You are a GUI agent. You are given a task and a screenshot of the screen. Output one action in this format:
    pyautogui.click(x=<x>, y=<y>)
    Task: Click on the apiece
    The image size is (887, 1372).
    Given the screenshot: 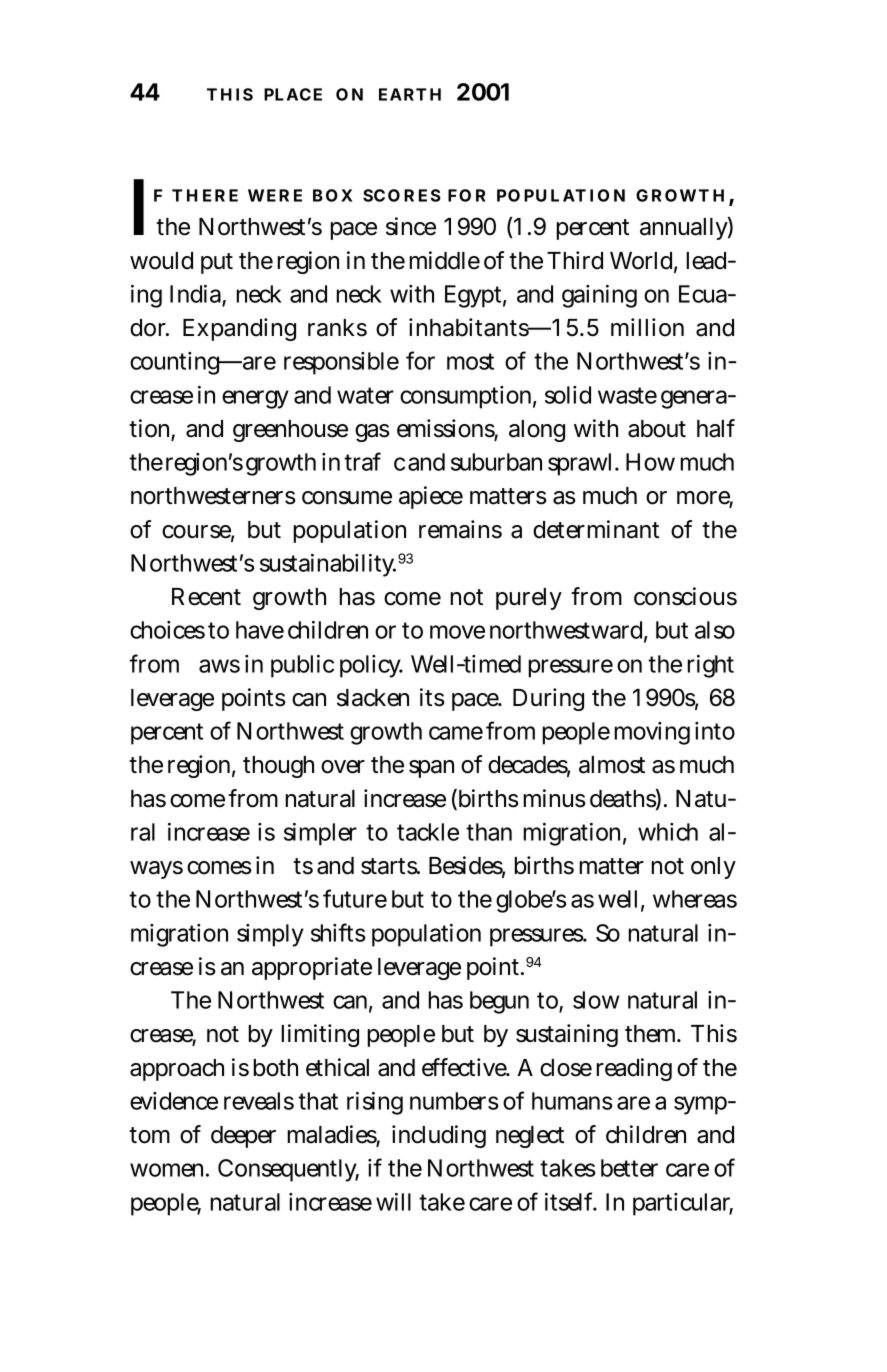 What is the action you would take?
    pyautogui.click(x=431, y=497)
